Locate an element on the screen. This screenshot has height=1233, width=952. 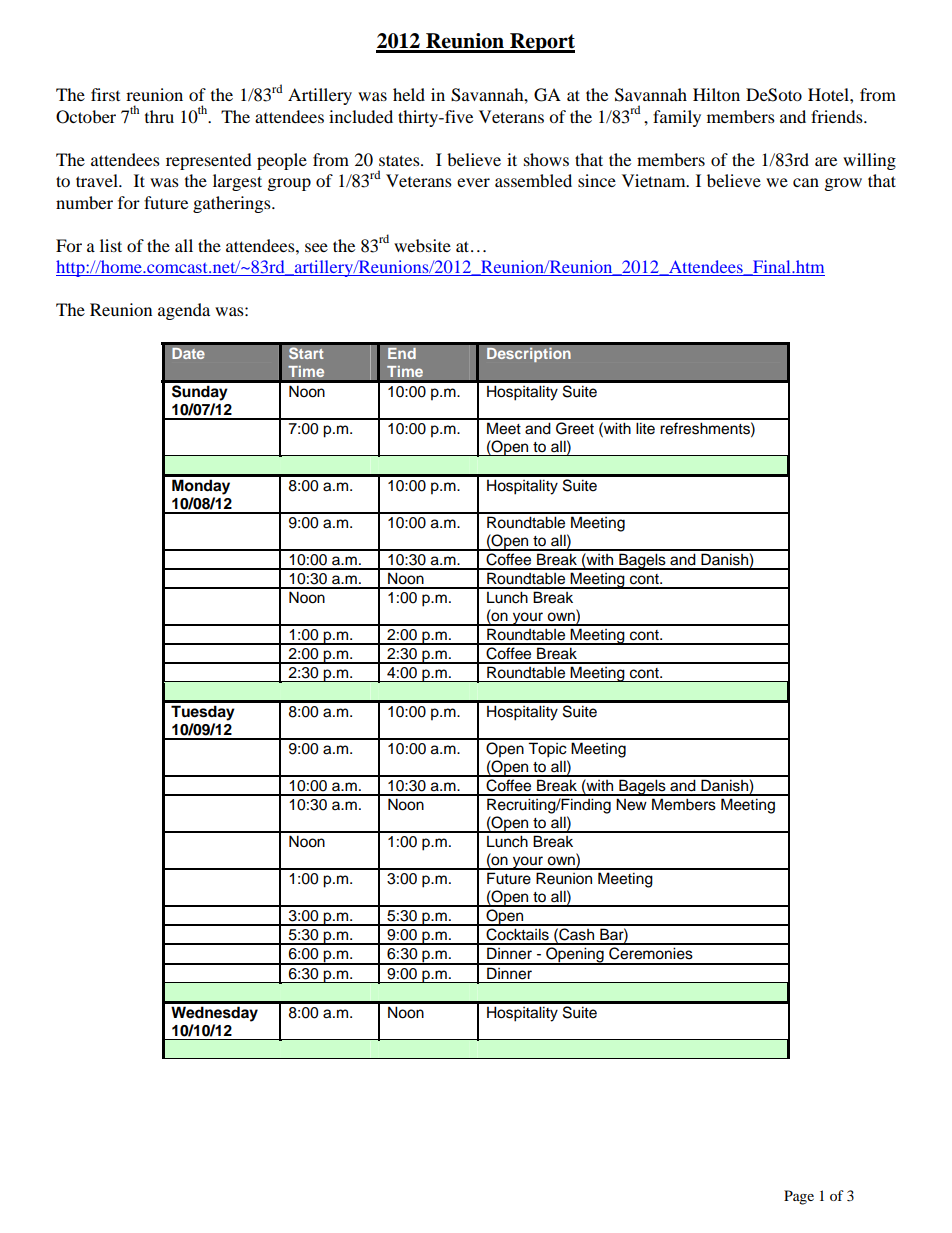
held is located at coordinates (409, 94).
